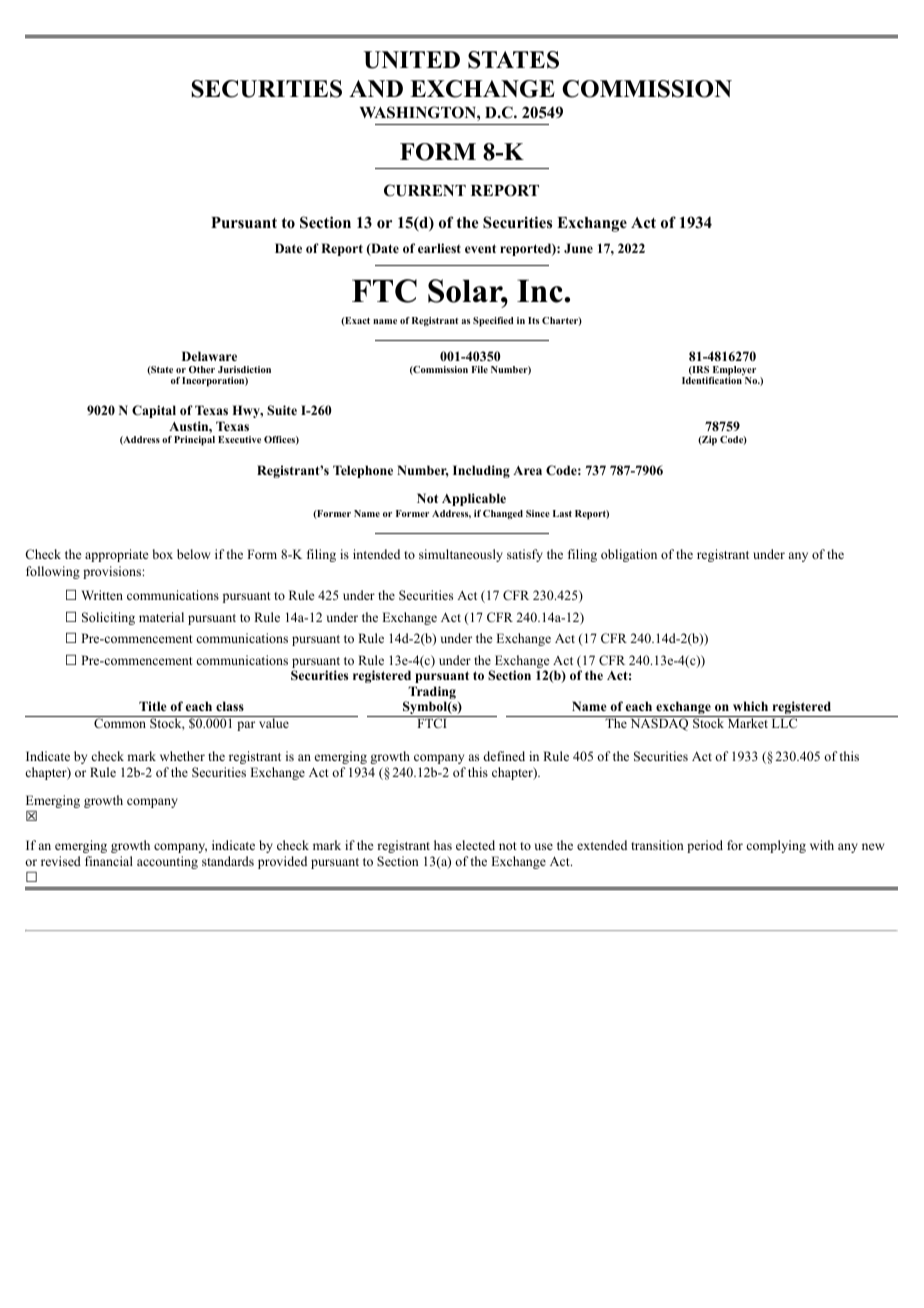 This page has width=924, height=1308. I want to click on June, so click(578, 248).
